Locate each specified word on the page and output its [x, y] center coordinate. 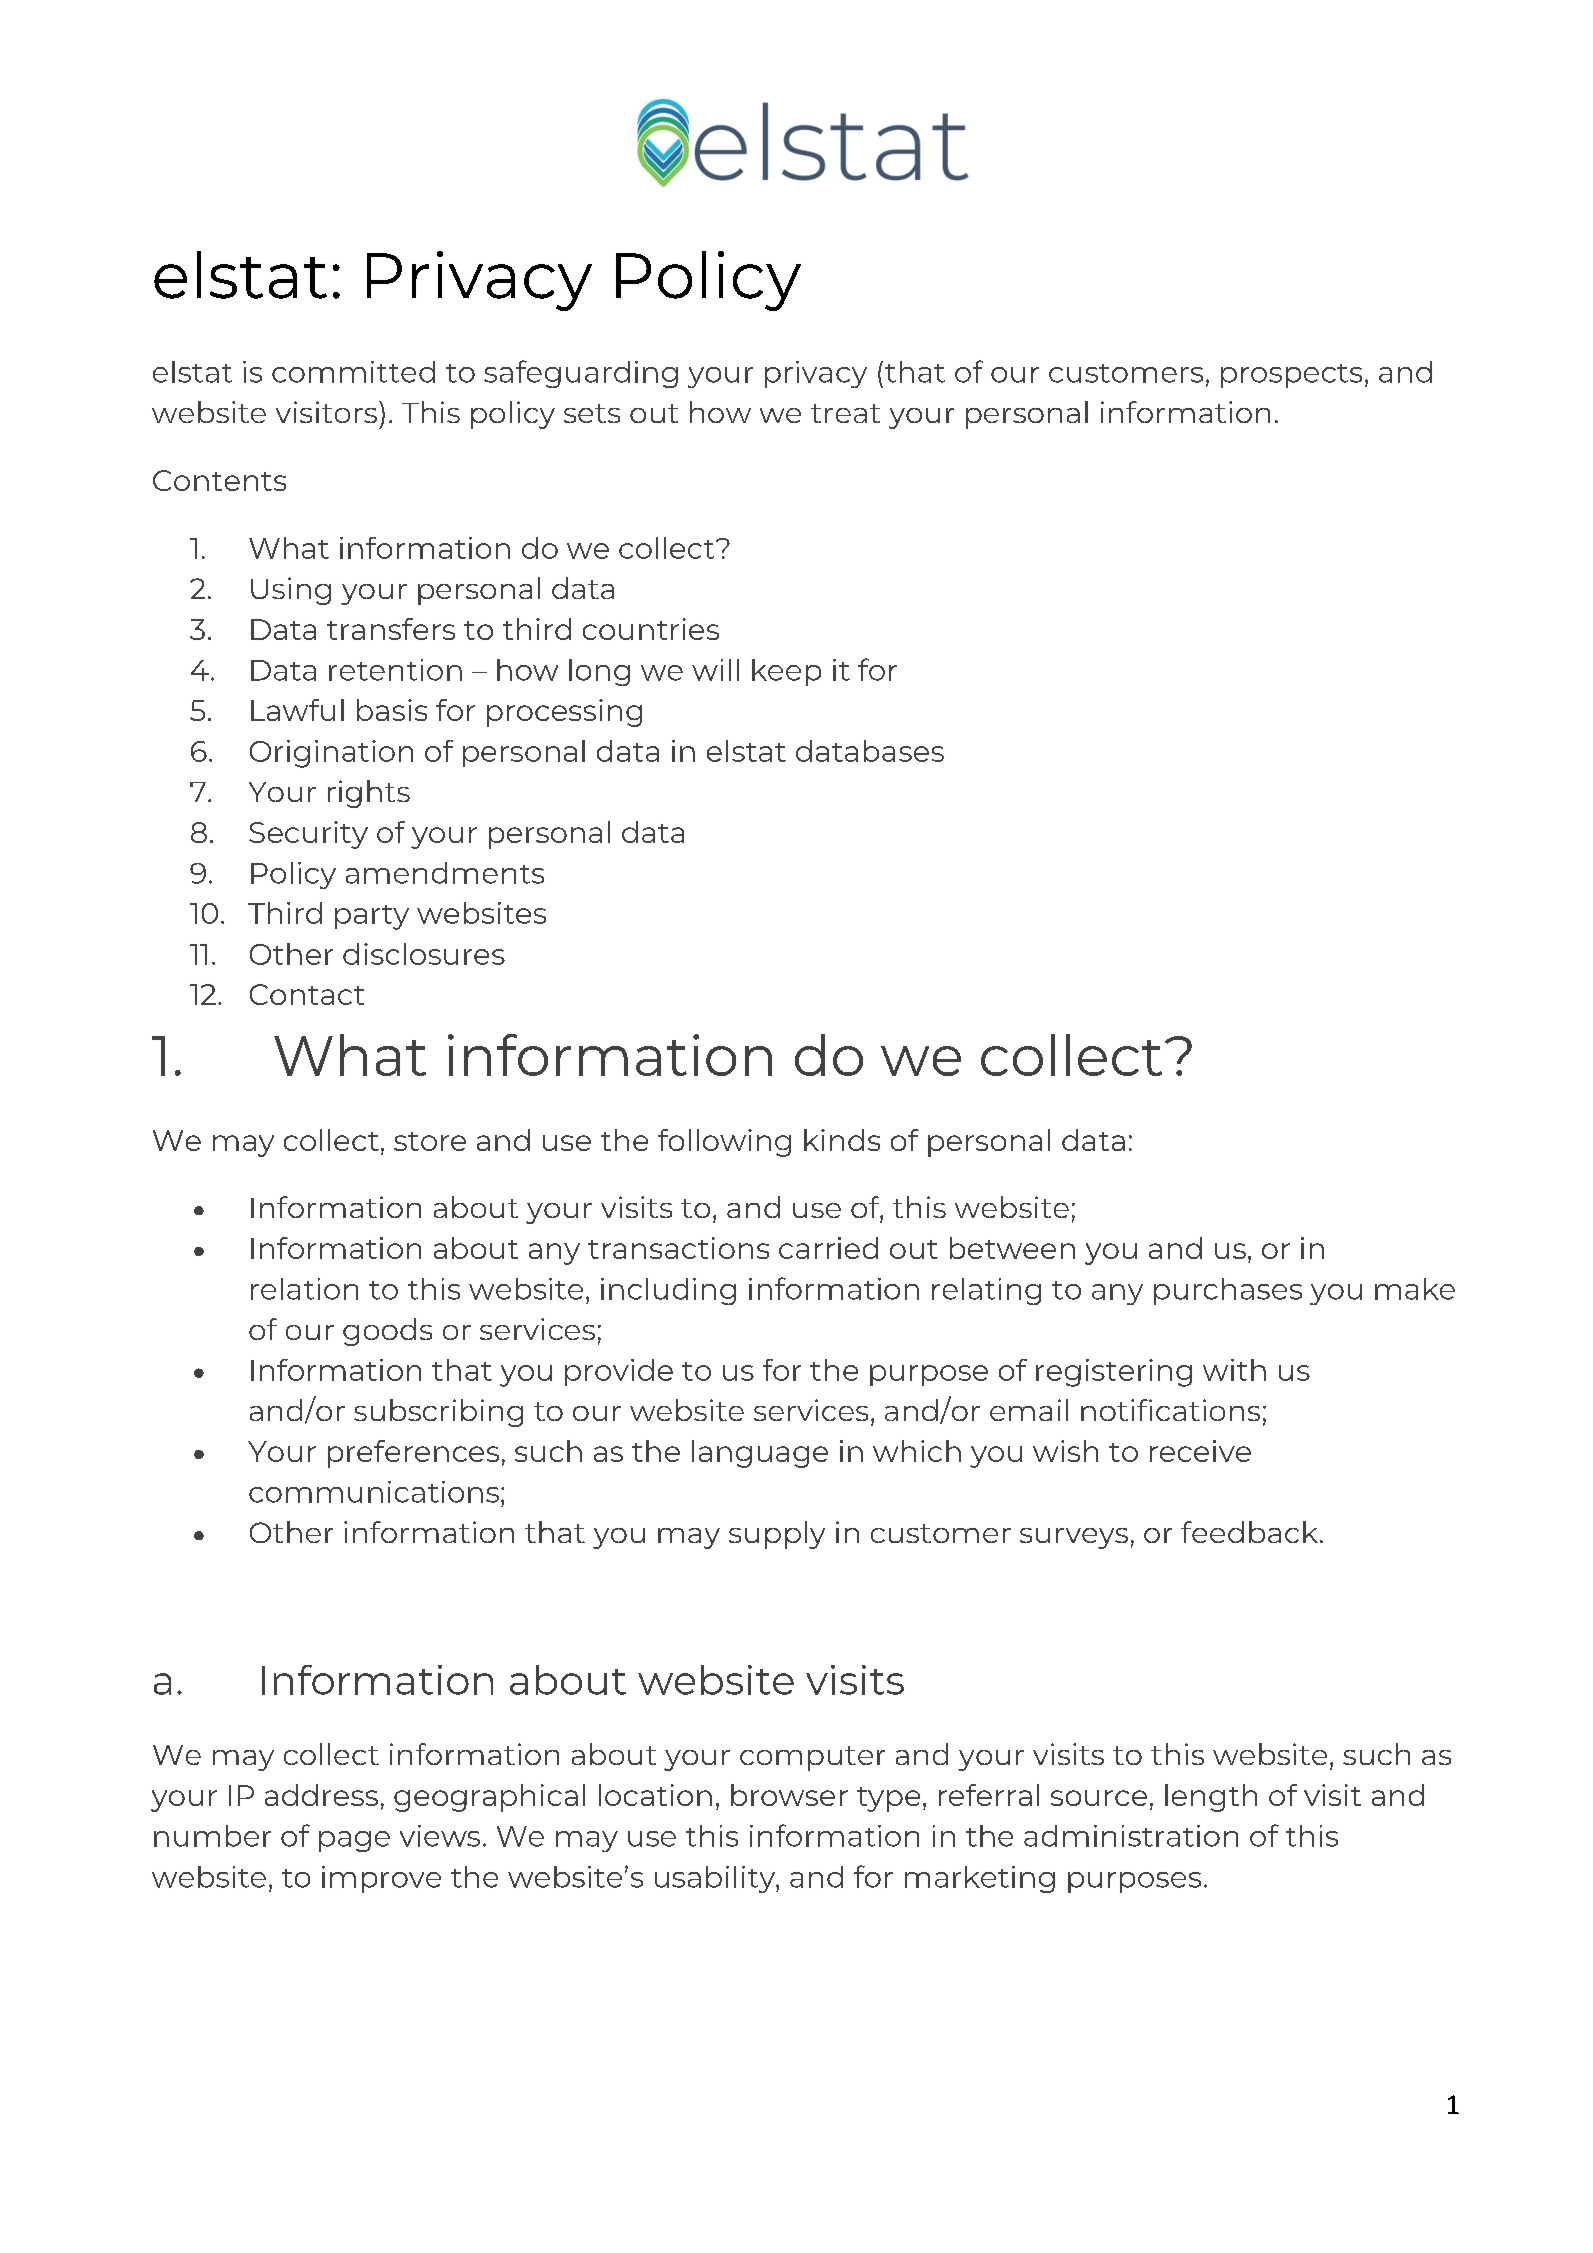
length [1211, 1798]
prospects [1291, 376]
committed [353, 372]
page [354, 1841]
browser [789, 1795]
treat [845, 413]
